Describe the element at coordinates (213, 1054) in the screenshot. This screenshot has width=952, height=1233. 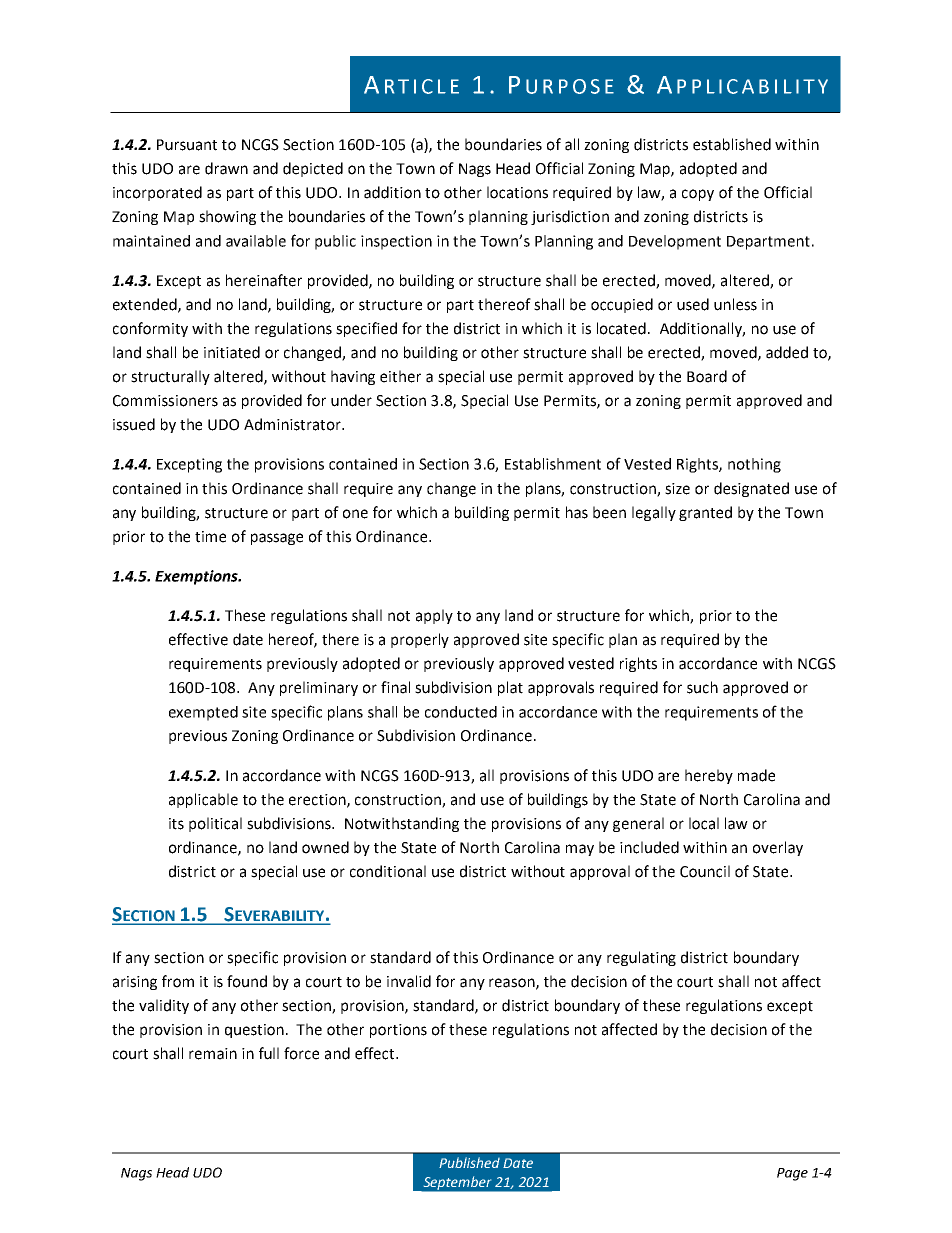
I see `remain` at that location.
